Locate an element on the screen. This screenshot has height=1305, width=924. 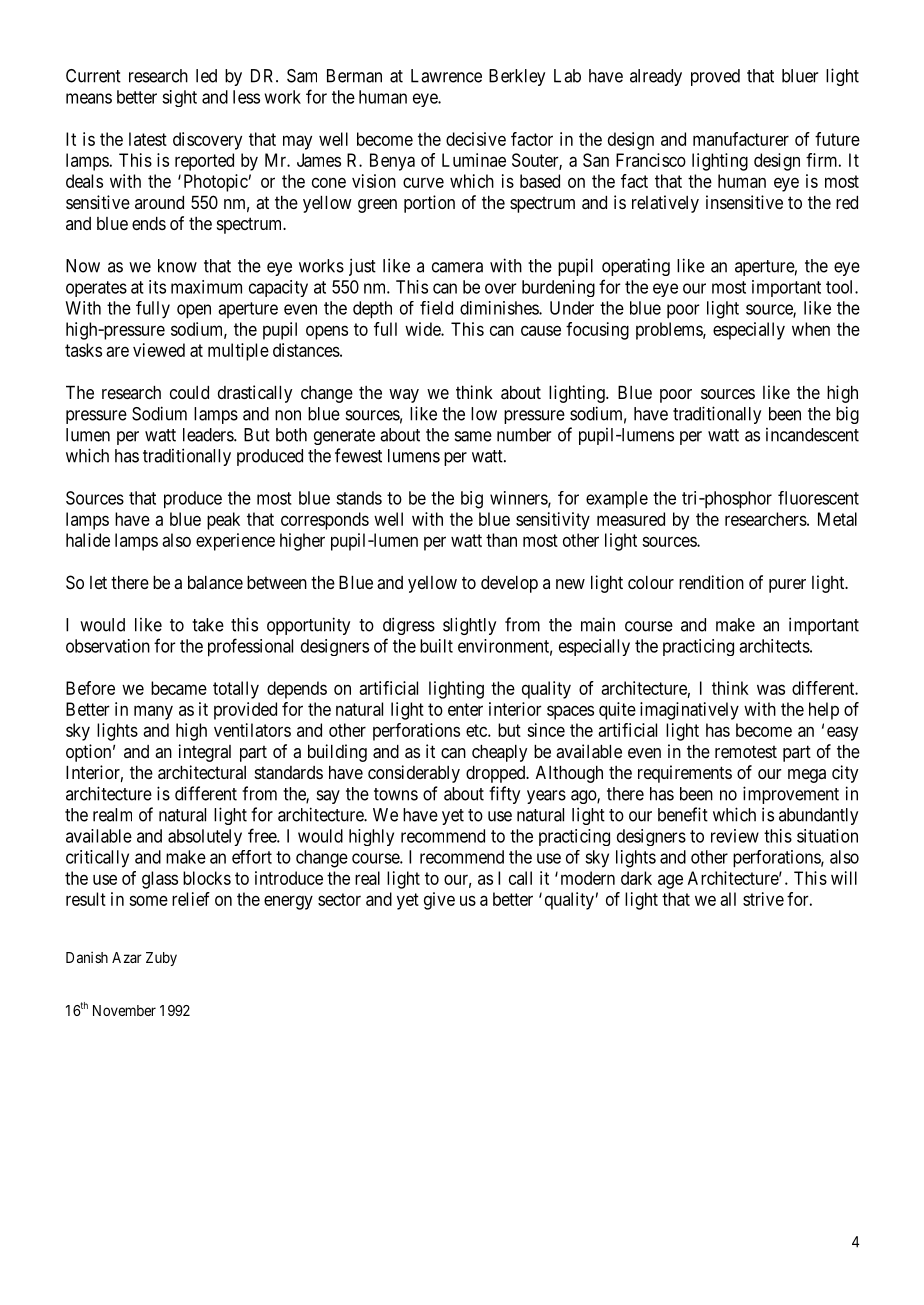
sight is located at coordinates (179, 98).
